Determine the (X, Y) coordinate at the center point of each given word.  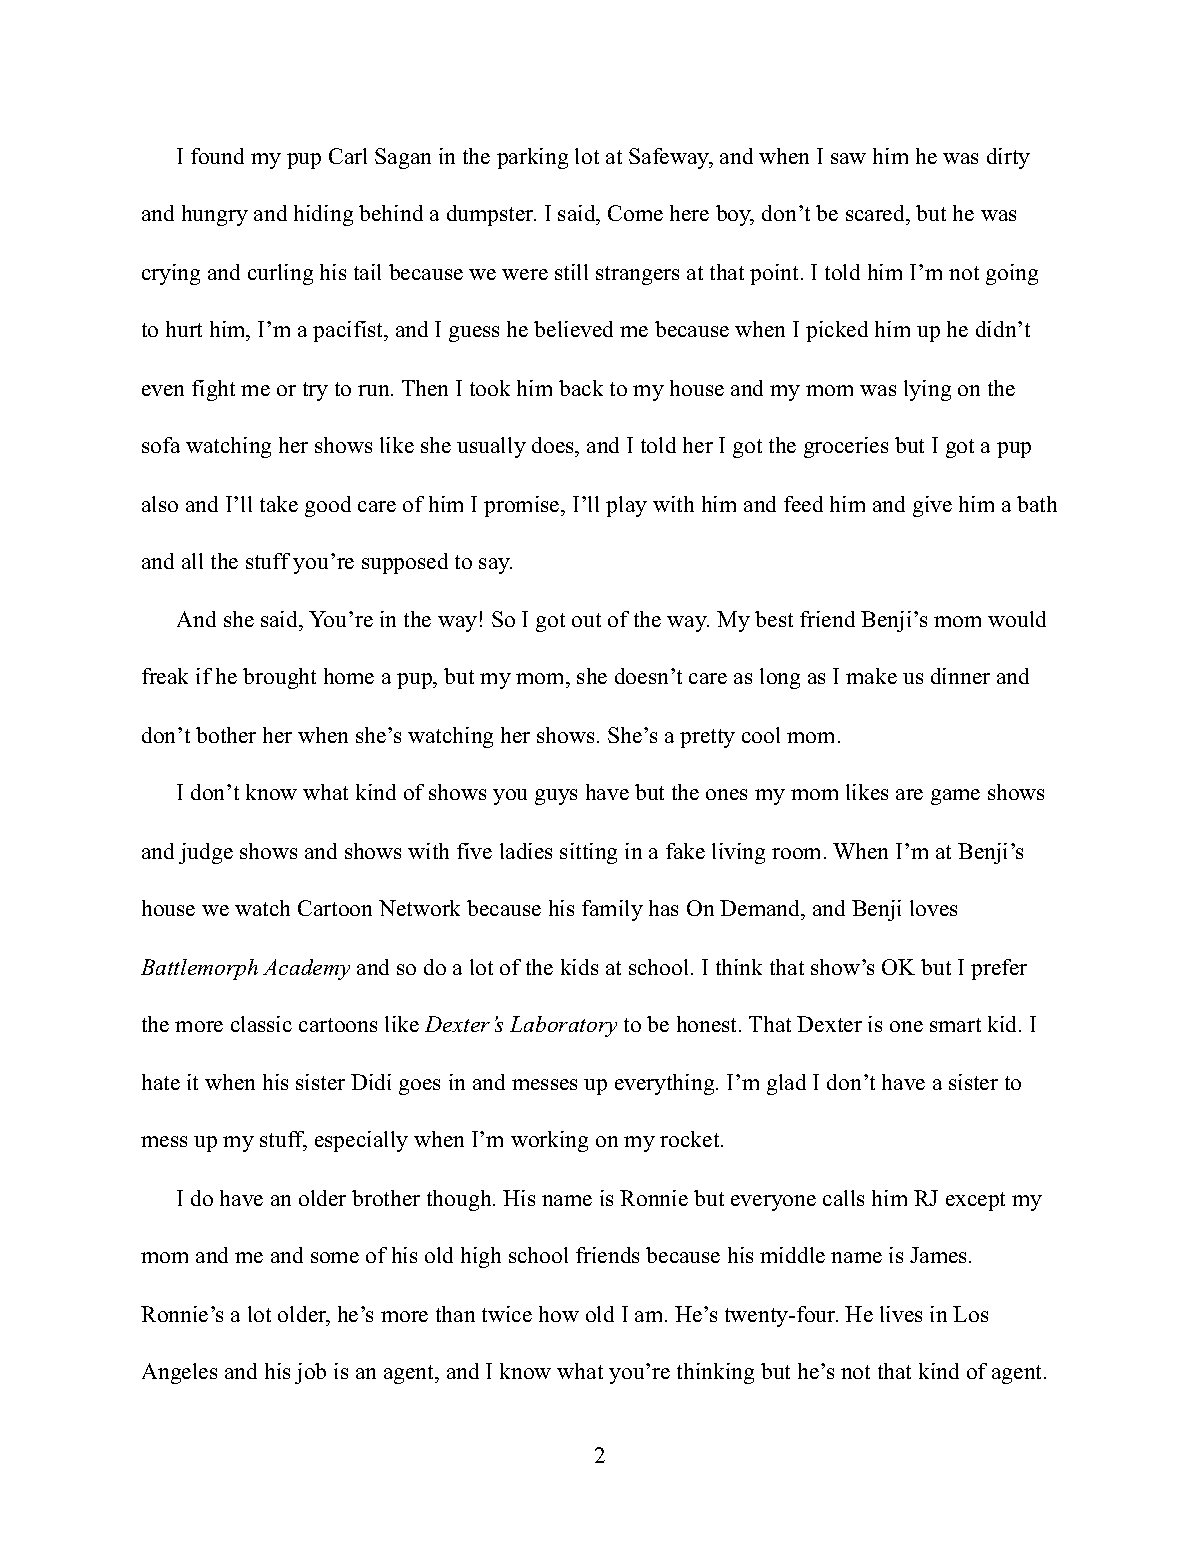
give (932, 506)
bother (226, 735)
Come (635, 213)
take (279, 504)
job (310, 1373)
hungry (215, 215)
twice (507, 1314)
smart (955, 1025)
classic (261, 1024)
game (955, 797)
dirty (1008, 158)
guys (556, 797)
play (626, 506)
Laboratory (563, 1026)
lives (901, 1314)
